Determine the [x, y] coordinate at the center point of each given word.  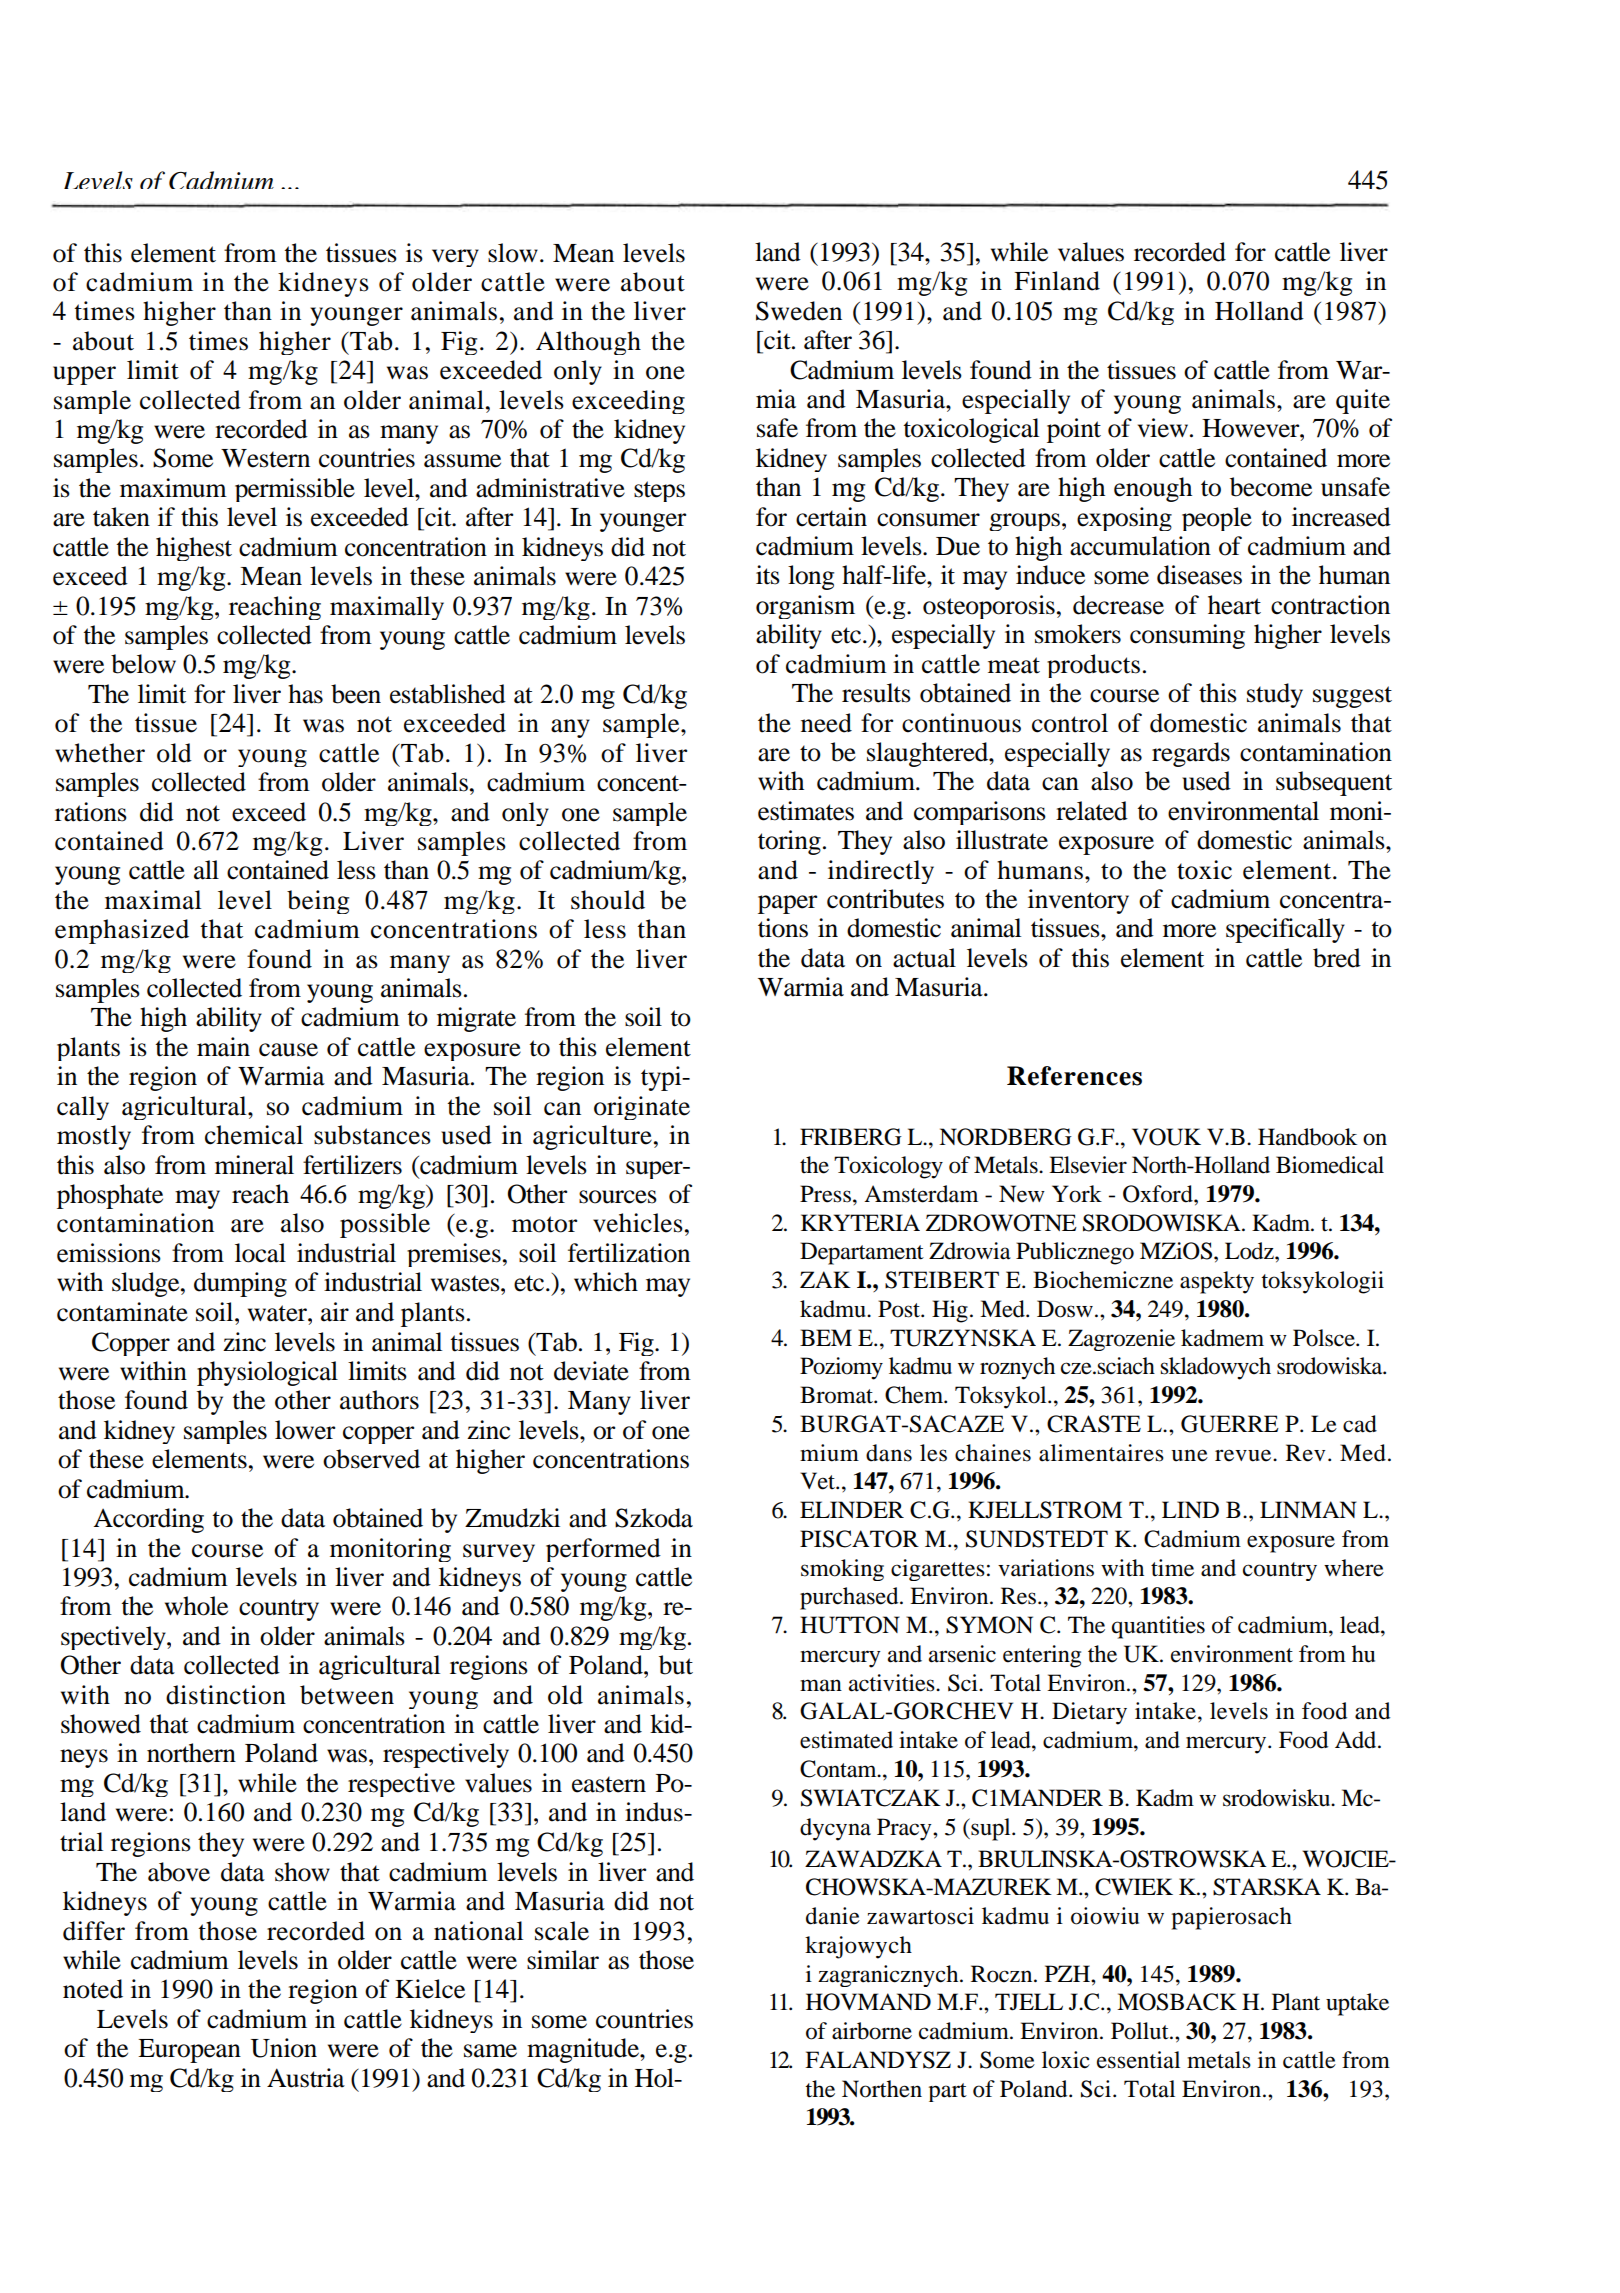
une [1189, 1455]
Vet [819, 1481]
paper [787, 904]
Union [284, 2048]
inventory [1078, 901]
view [1163, 428]
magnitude [584, 2050]
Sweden [799, 311]
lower [305, 1430]
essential [1138, 2060]
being [318, 902]
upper [84, 375]
